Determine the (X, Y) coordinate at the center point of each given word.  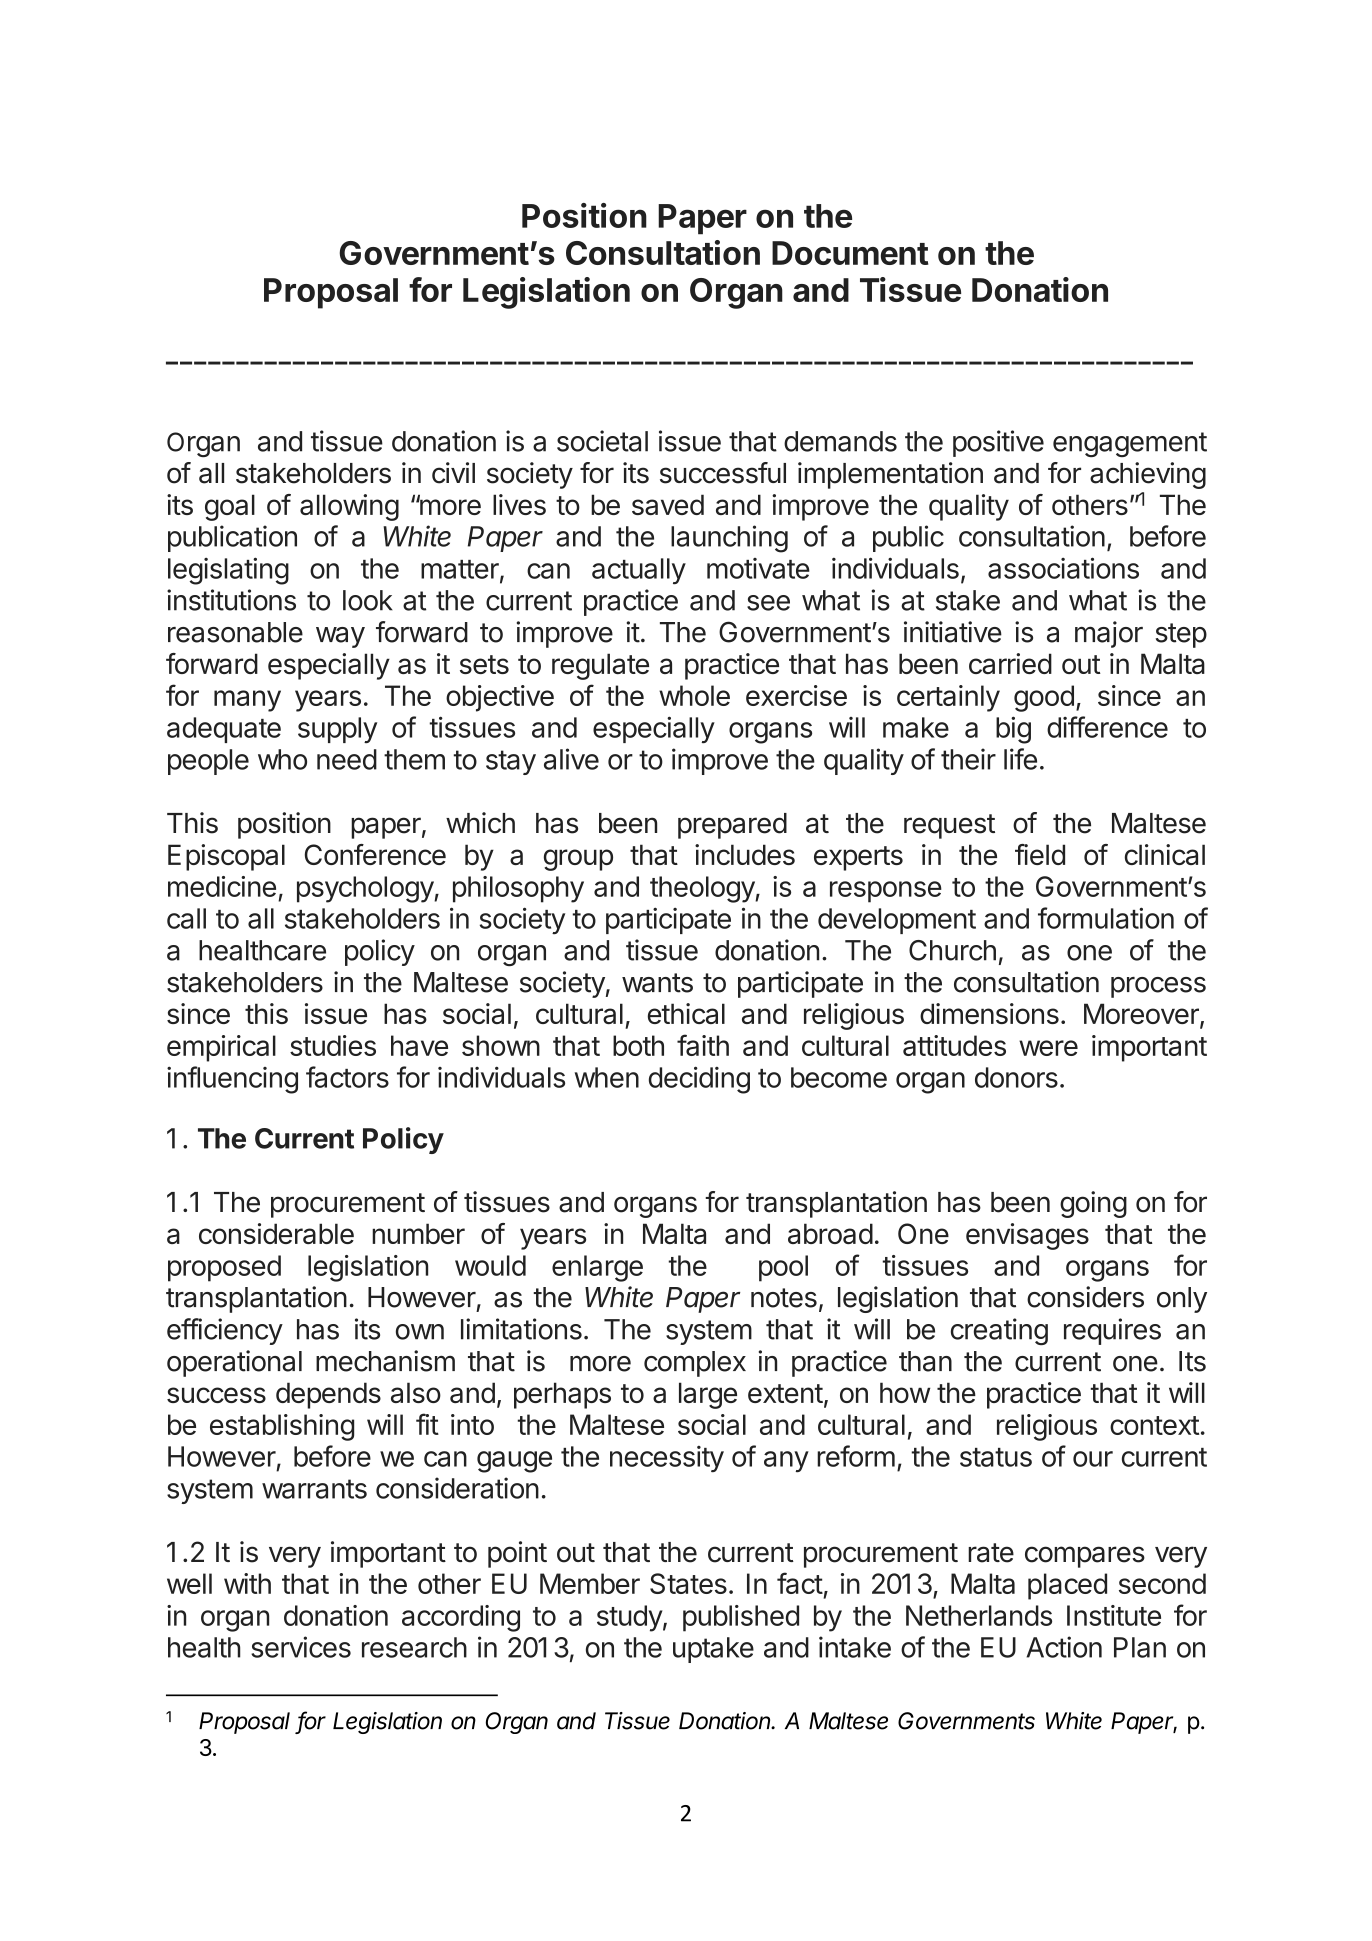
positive (998, 443)
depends (328, 1395)
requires (1112, 1331)
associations (1063, 568)
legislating (228, 571)
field (1040, 854)
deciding (699, 1080)
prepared (732, 826)
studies (333, 1045)
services (301, 1647)
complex (695, 1364)
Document (850, 253)
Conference (375, 854)
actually (639, 571)
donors (1016, 1077)
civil (453, 473)
